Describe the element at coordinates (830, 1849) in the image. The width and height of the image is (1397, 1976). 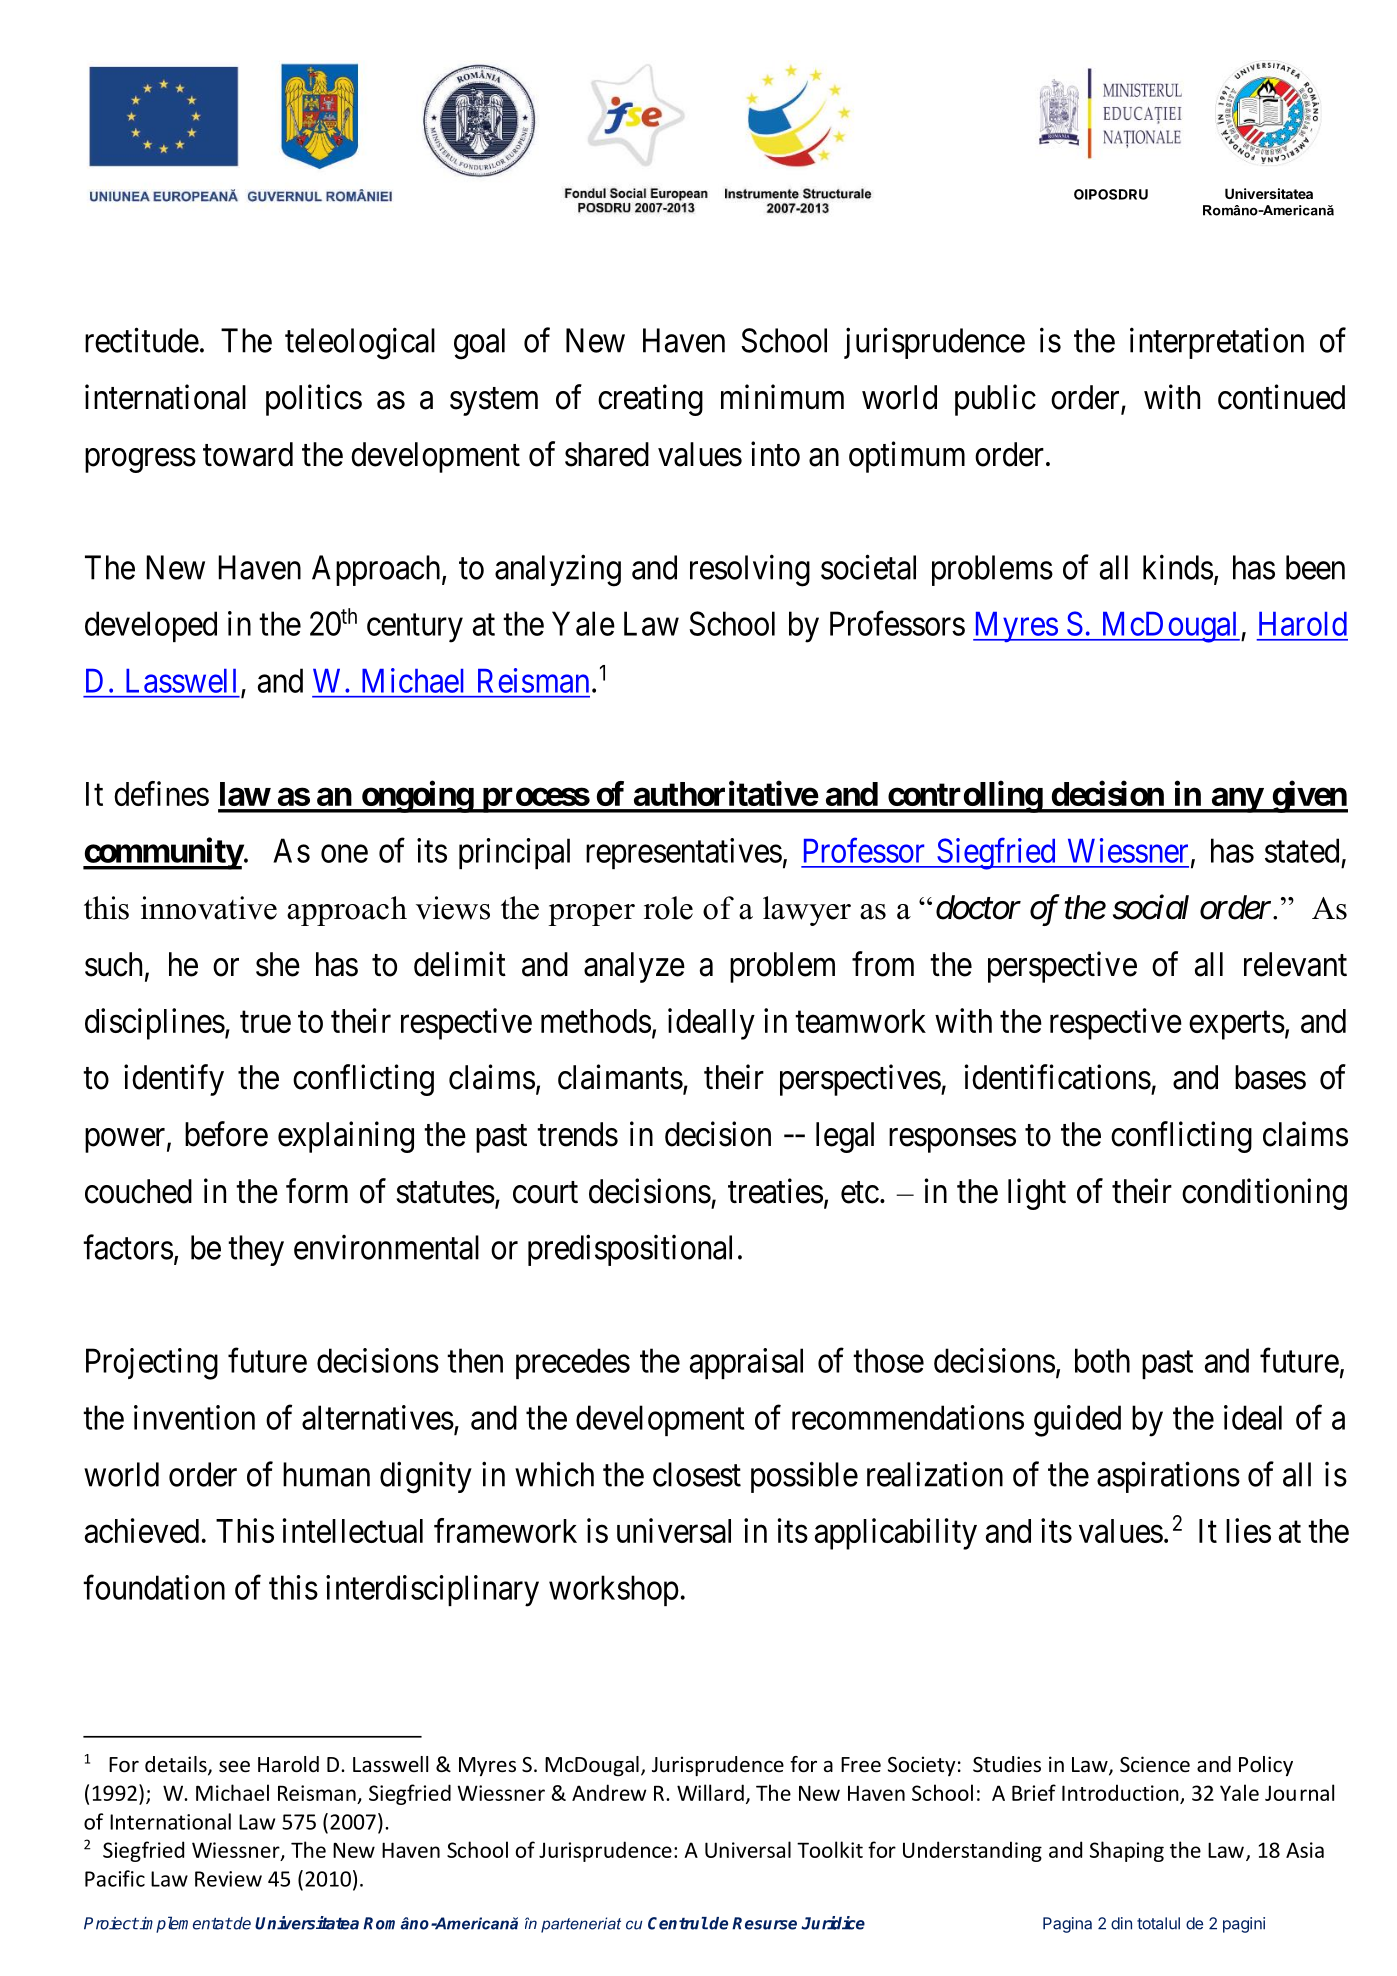
I see `Toolkit` at that location.
